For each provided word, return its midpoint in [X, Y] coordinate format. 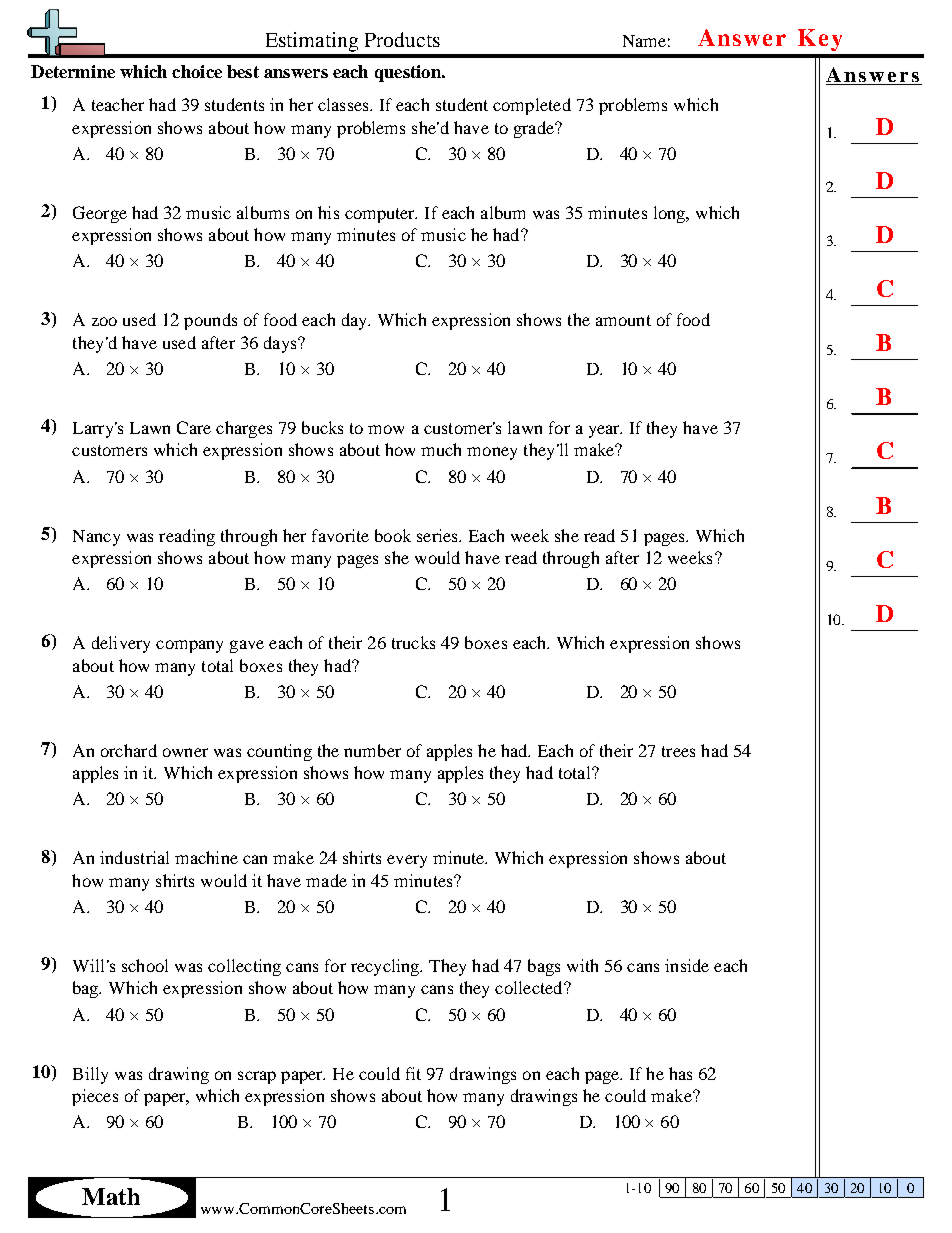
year [605, 431]
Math [111, 1196]
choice [197, 71]
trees [678, 751]
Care [194, 427]
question [409, 73]
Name [644, 41]
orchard [129, 750]
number [372, 750]
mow [386, 429]
